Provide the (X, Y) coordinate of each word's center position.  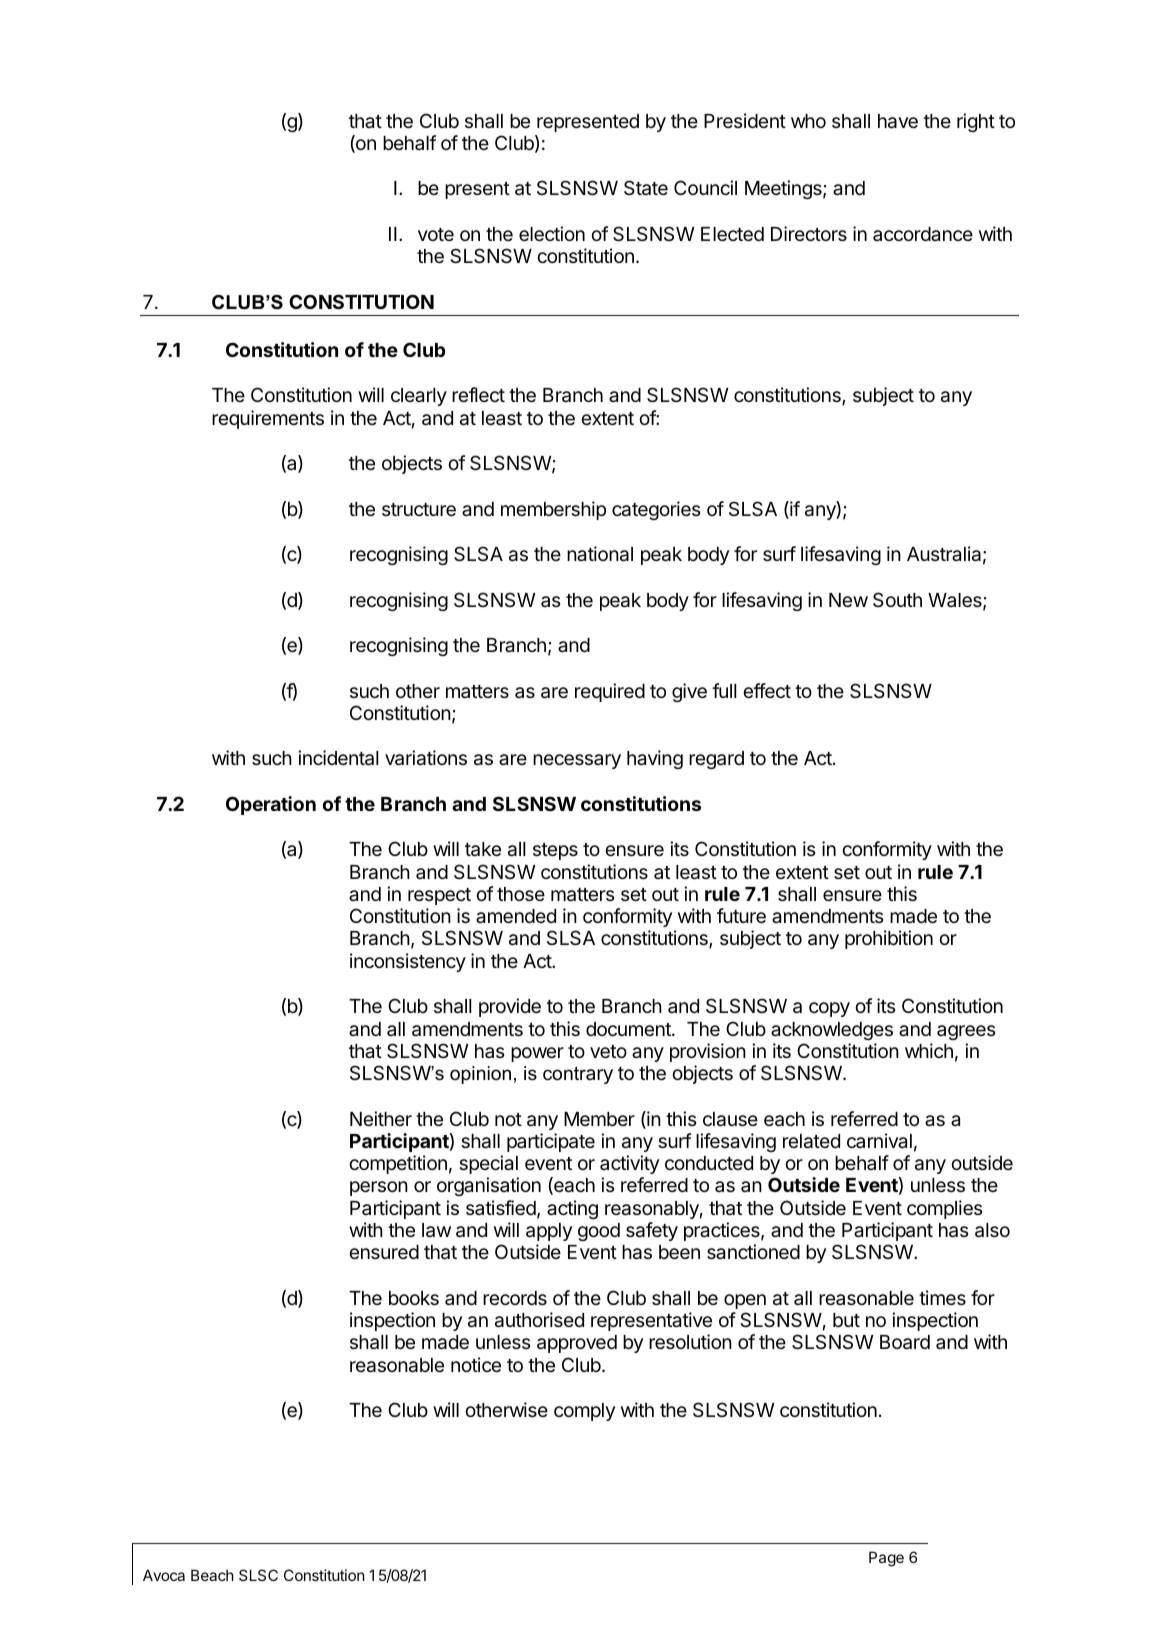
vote (436, 234)
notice (476, 1364)
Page (886, 1559)
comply (584, 1412)
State (646, 188)
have (898, 121)
